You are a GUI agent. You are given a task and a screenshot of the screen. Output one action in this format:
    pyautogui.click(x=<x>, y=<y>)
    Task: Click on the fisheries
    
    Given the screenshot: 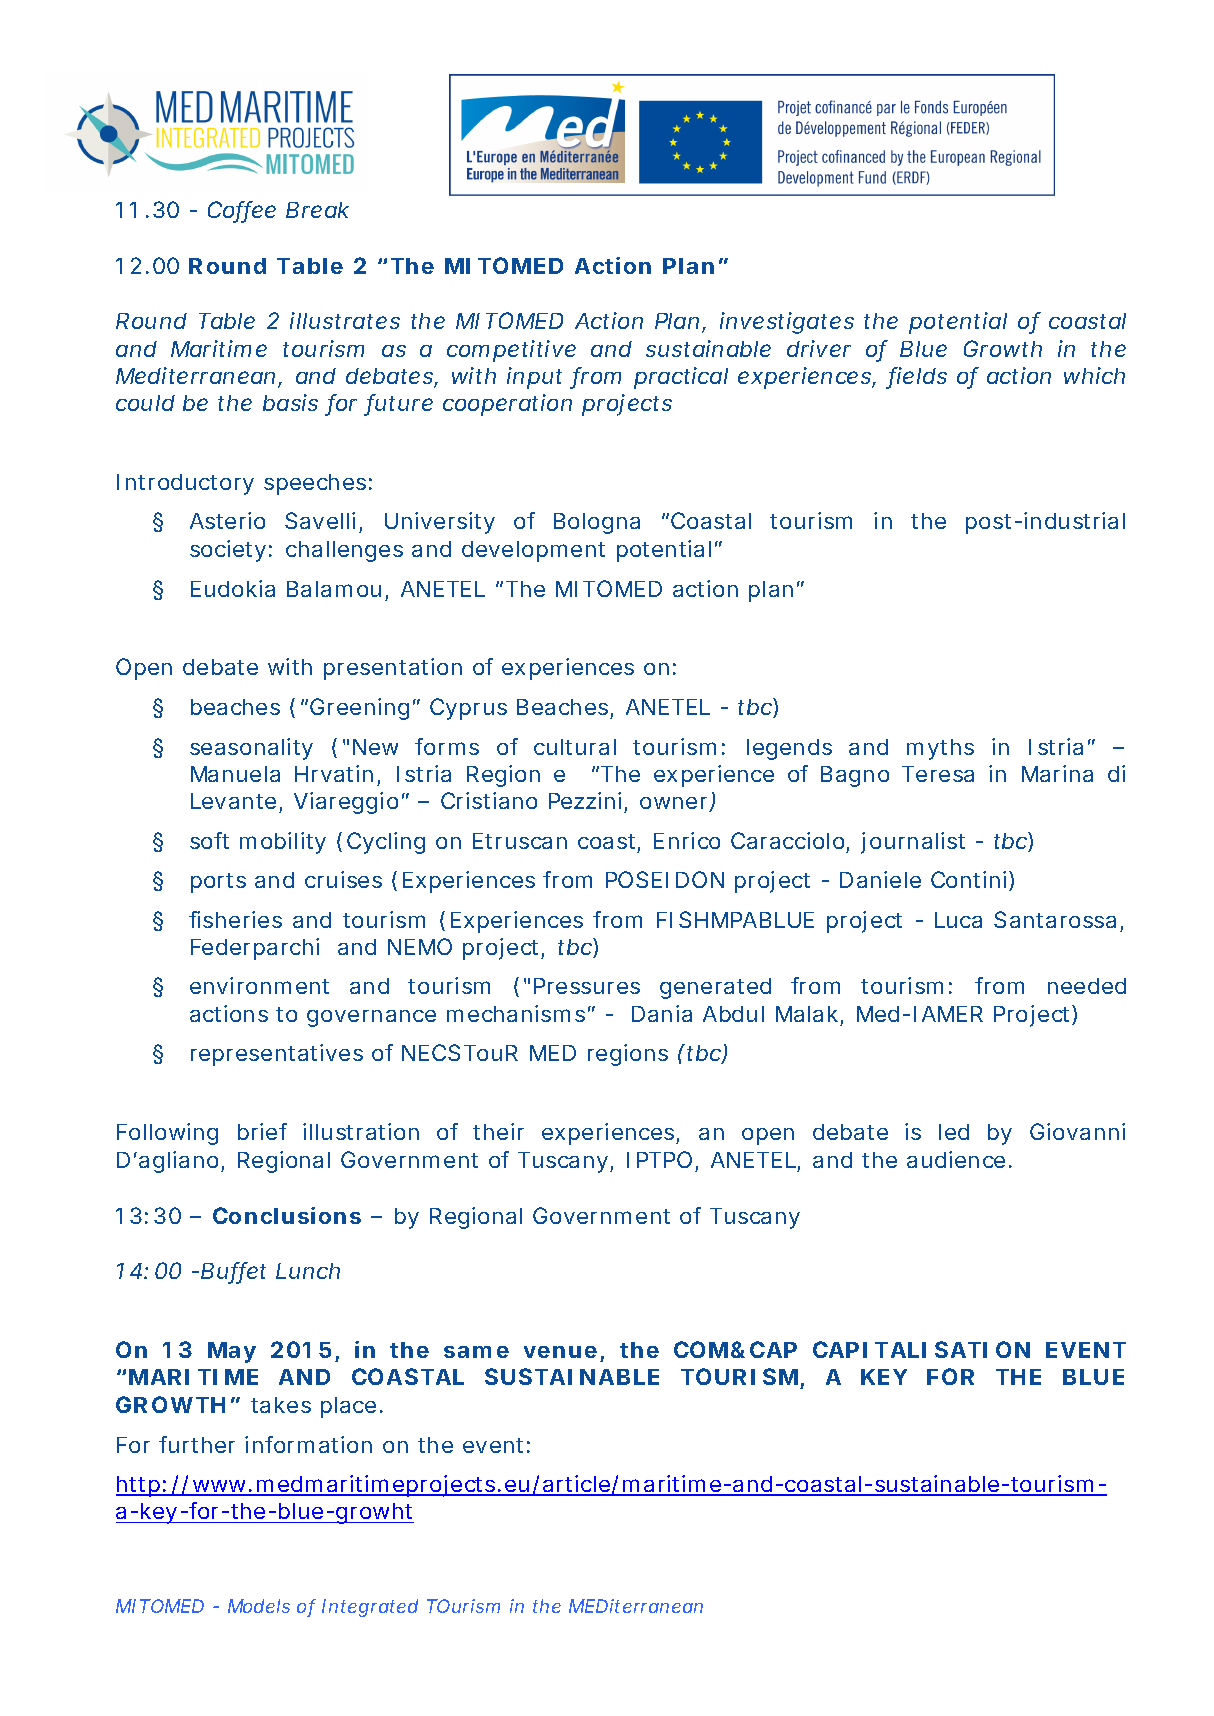 What is the action you would take?
    pyautogui.click(x=235, y=919)
